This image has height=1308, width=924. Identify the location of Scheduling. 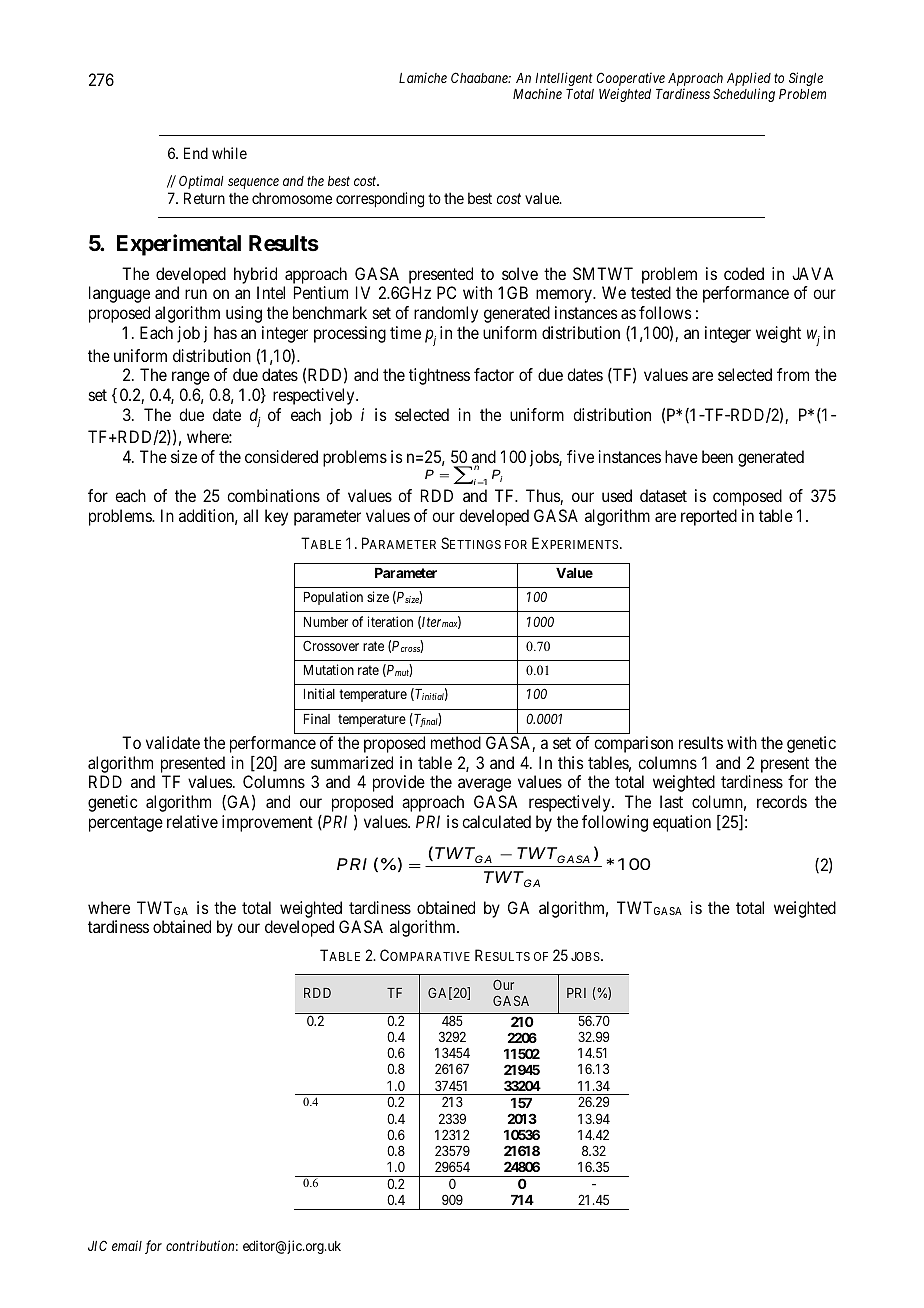
(744, 95).
